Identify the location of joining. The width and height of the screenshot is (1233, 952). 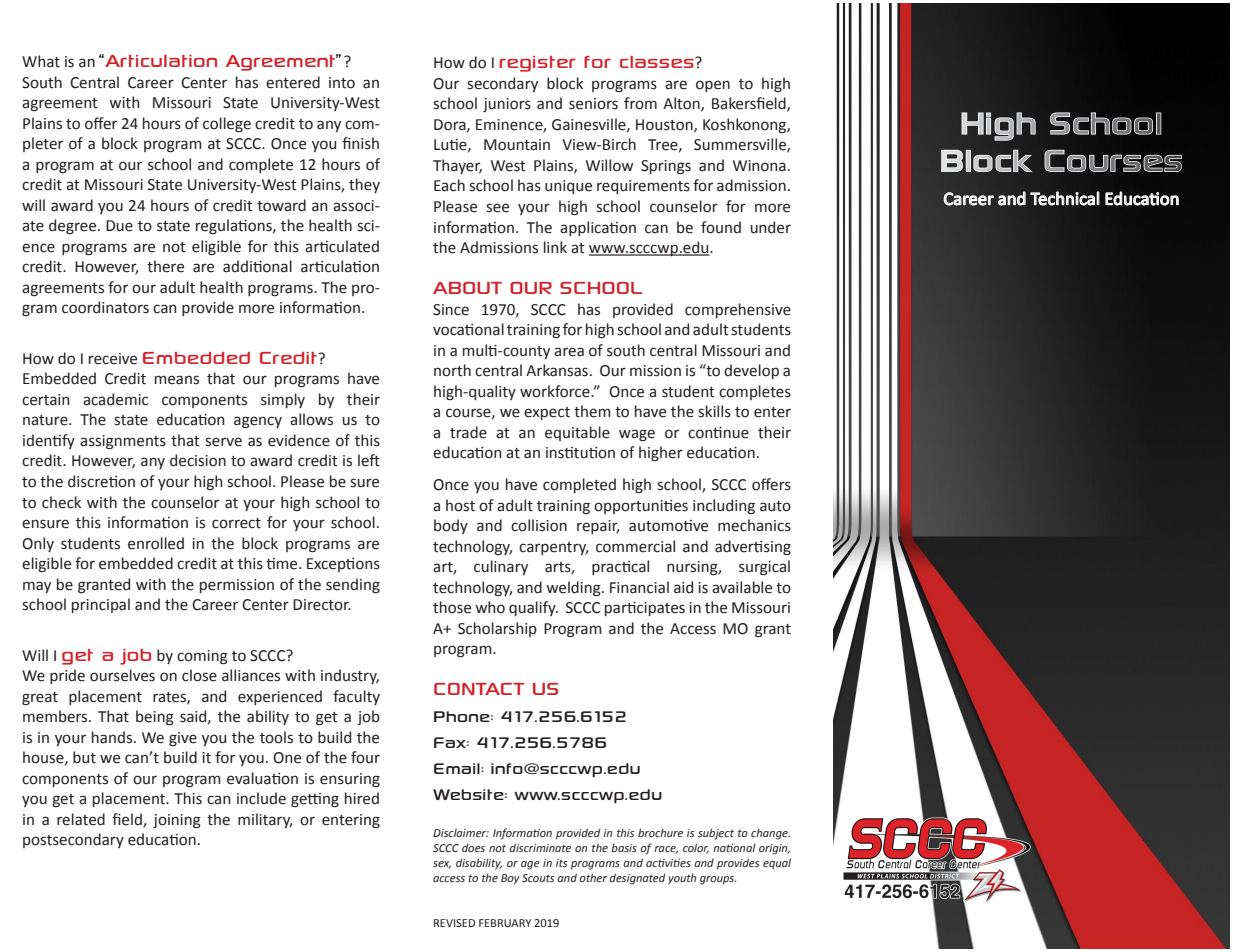
(177, 821).
